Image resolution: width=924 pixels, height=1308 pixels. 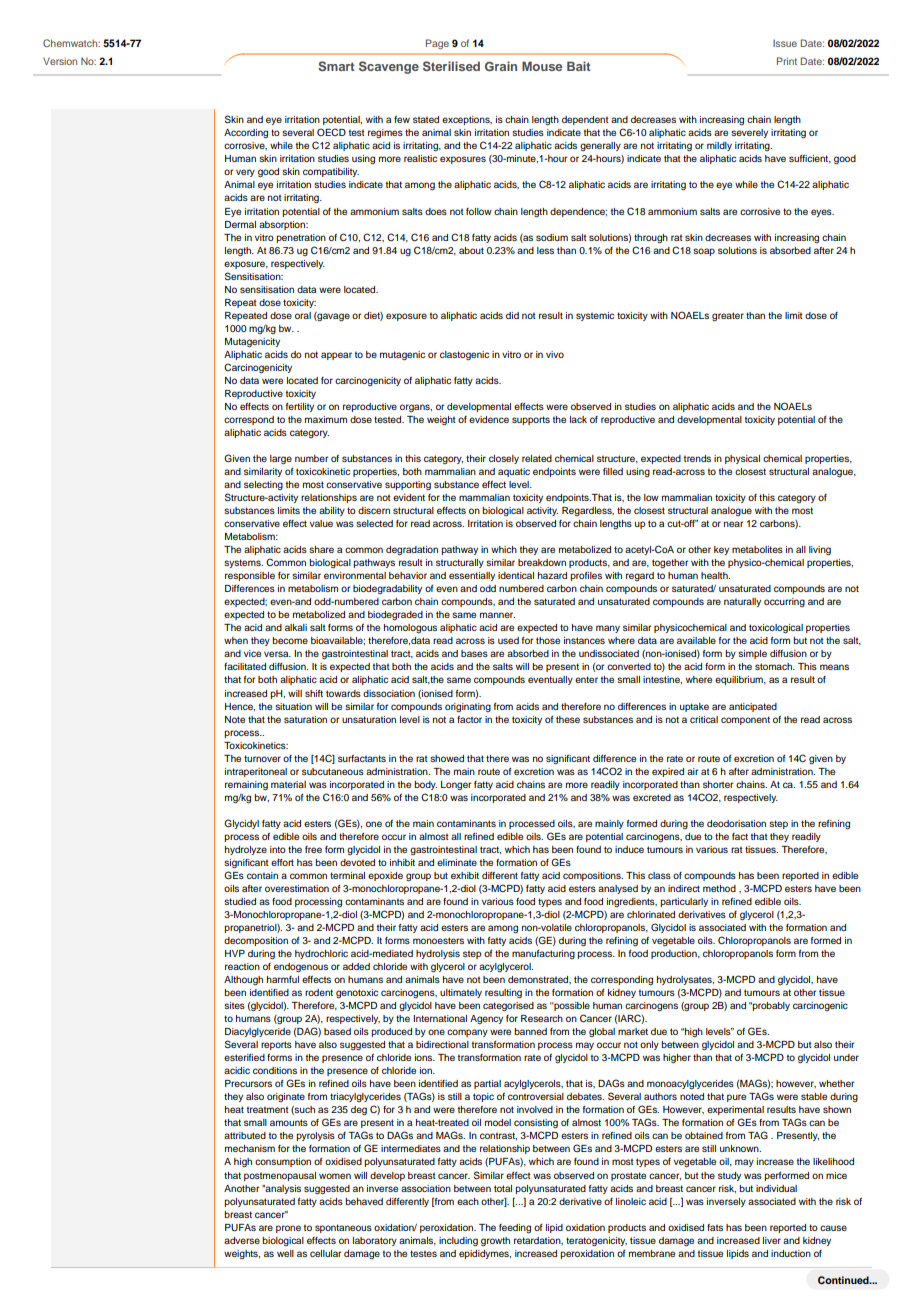 What do you see at coordinates (263, 485) in the image?
I see `selecting` at bounding box center [263, 485].
